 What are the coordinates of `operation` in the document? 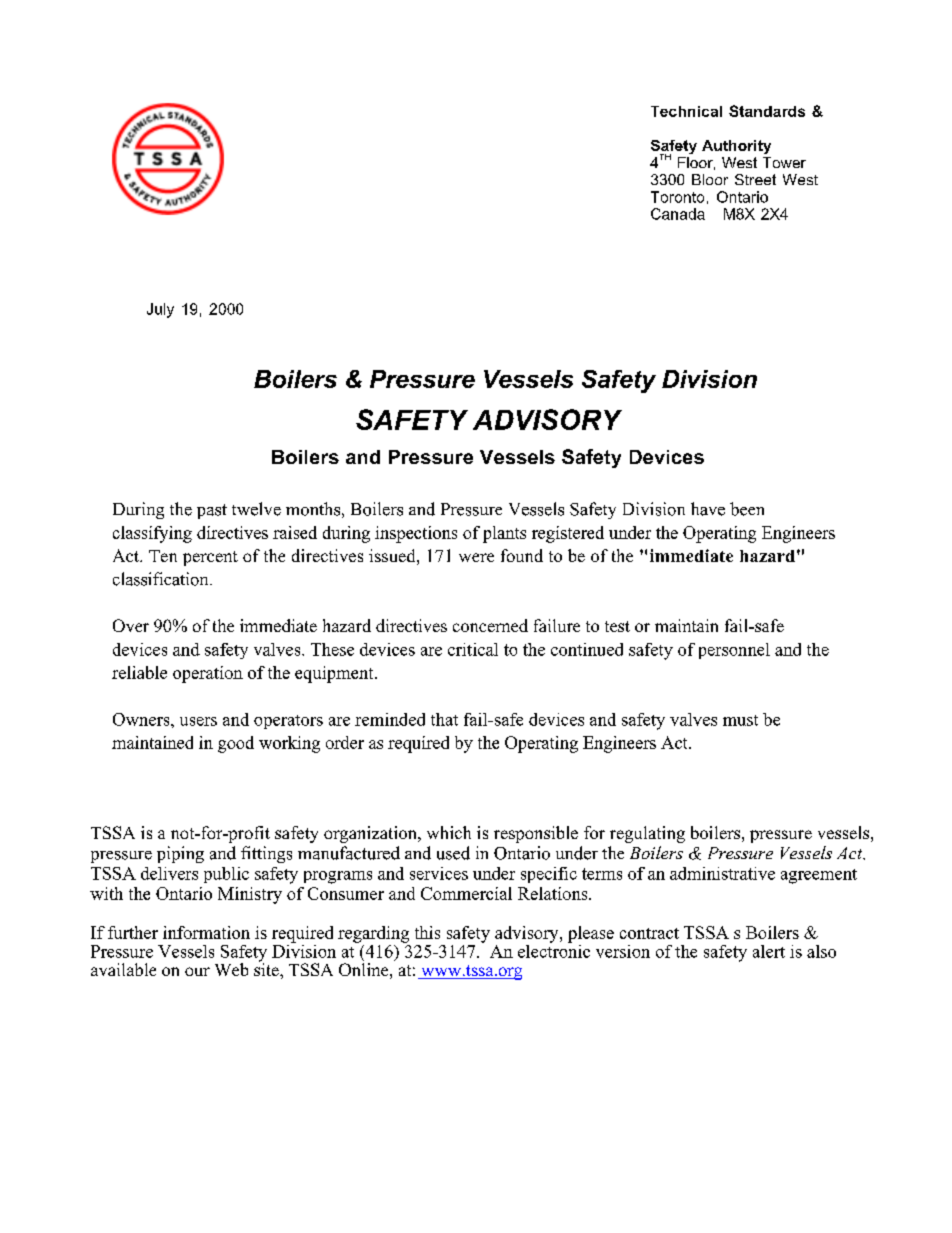 It's located at (208, 674).
